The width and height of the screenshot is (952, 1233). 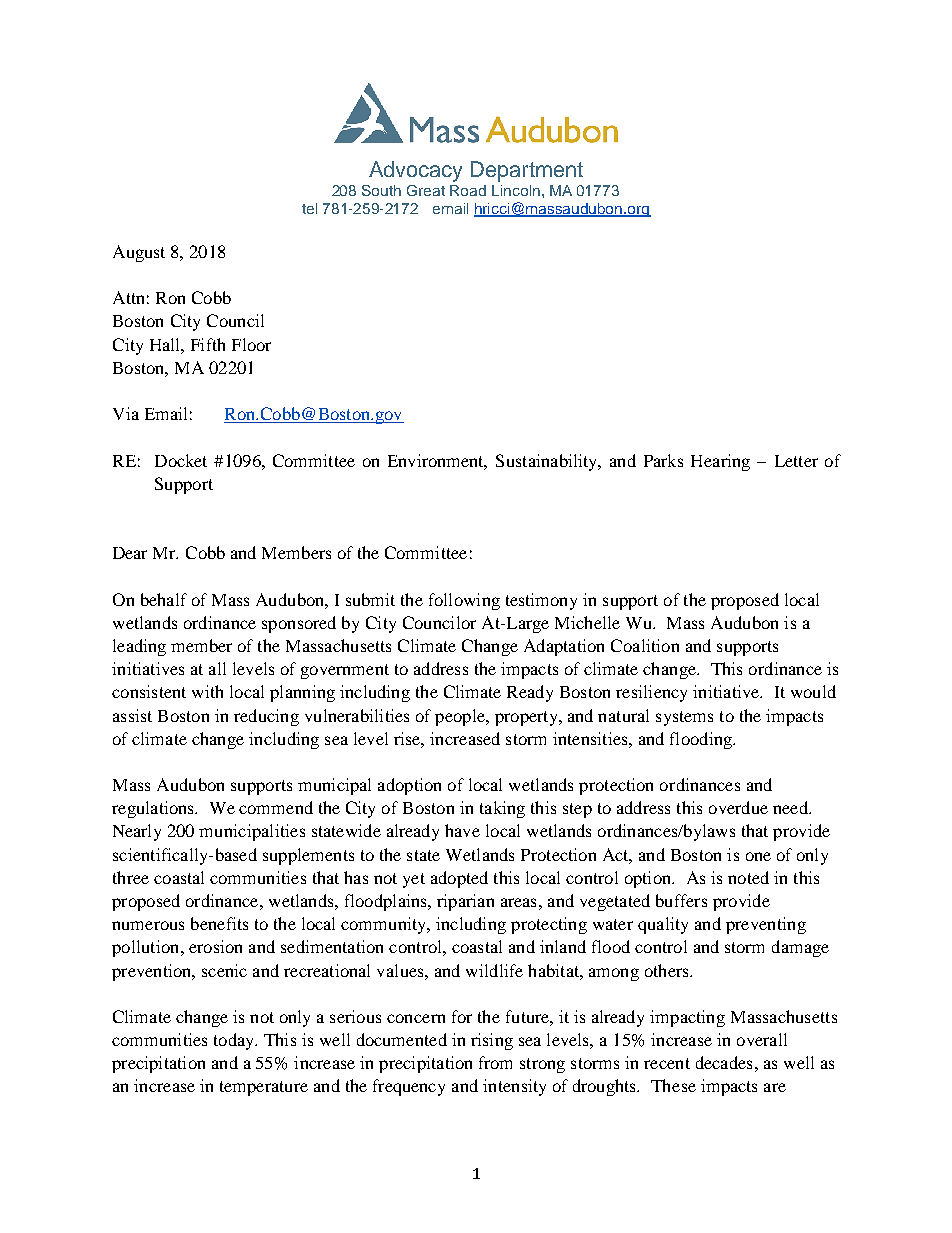 What do you see at coordinates (464, 601) in the screenshot?
I see `following` at bounding box center [464, 601].
